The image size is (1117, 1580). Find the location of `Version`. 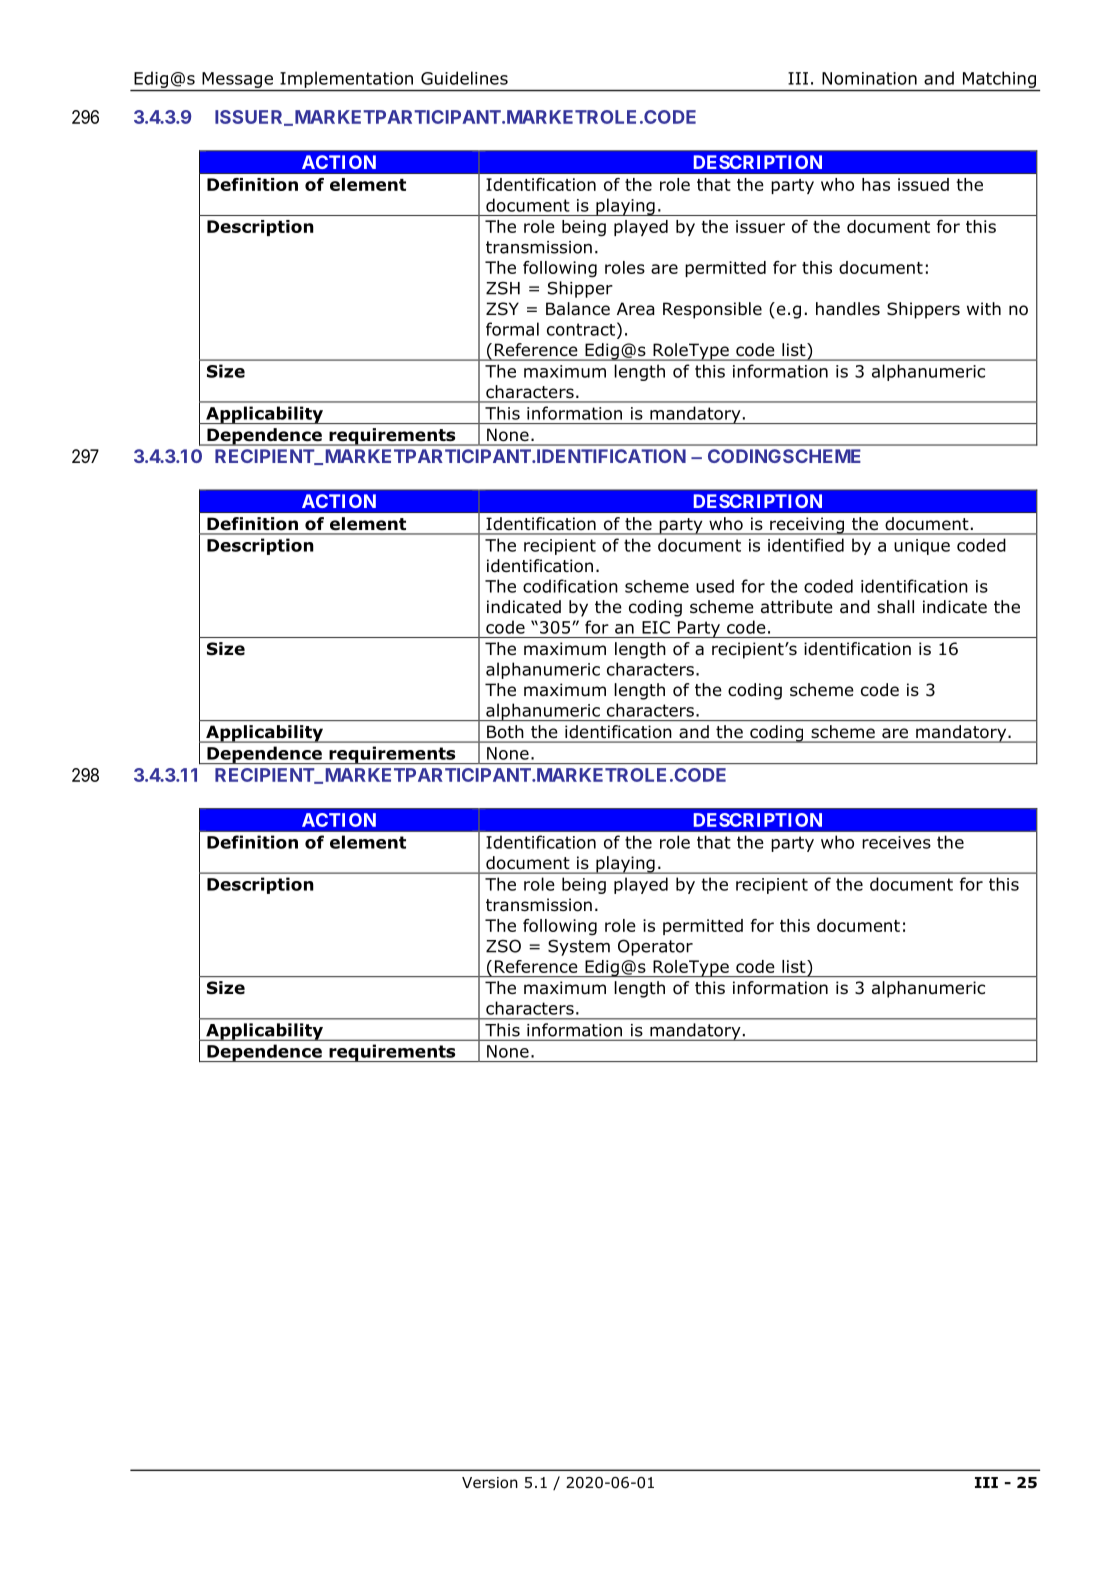

Version is located at coordinates (490, 1483).
